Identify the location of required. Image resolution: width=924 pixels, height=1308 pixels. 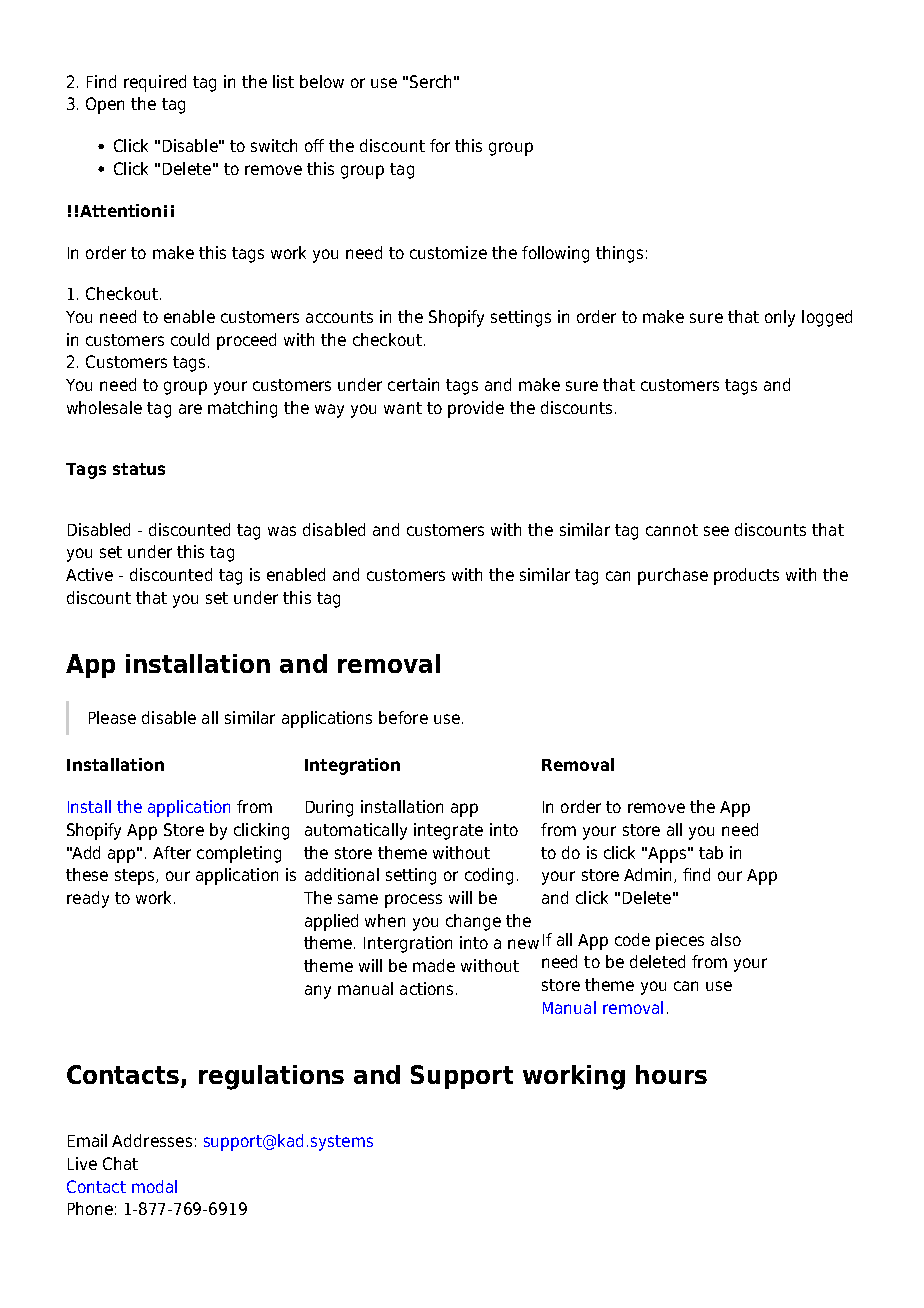
(155, 83).
